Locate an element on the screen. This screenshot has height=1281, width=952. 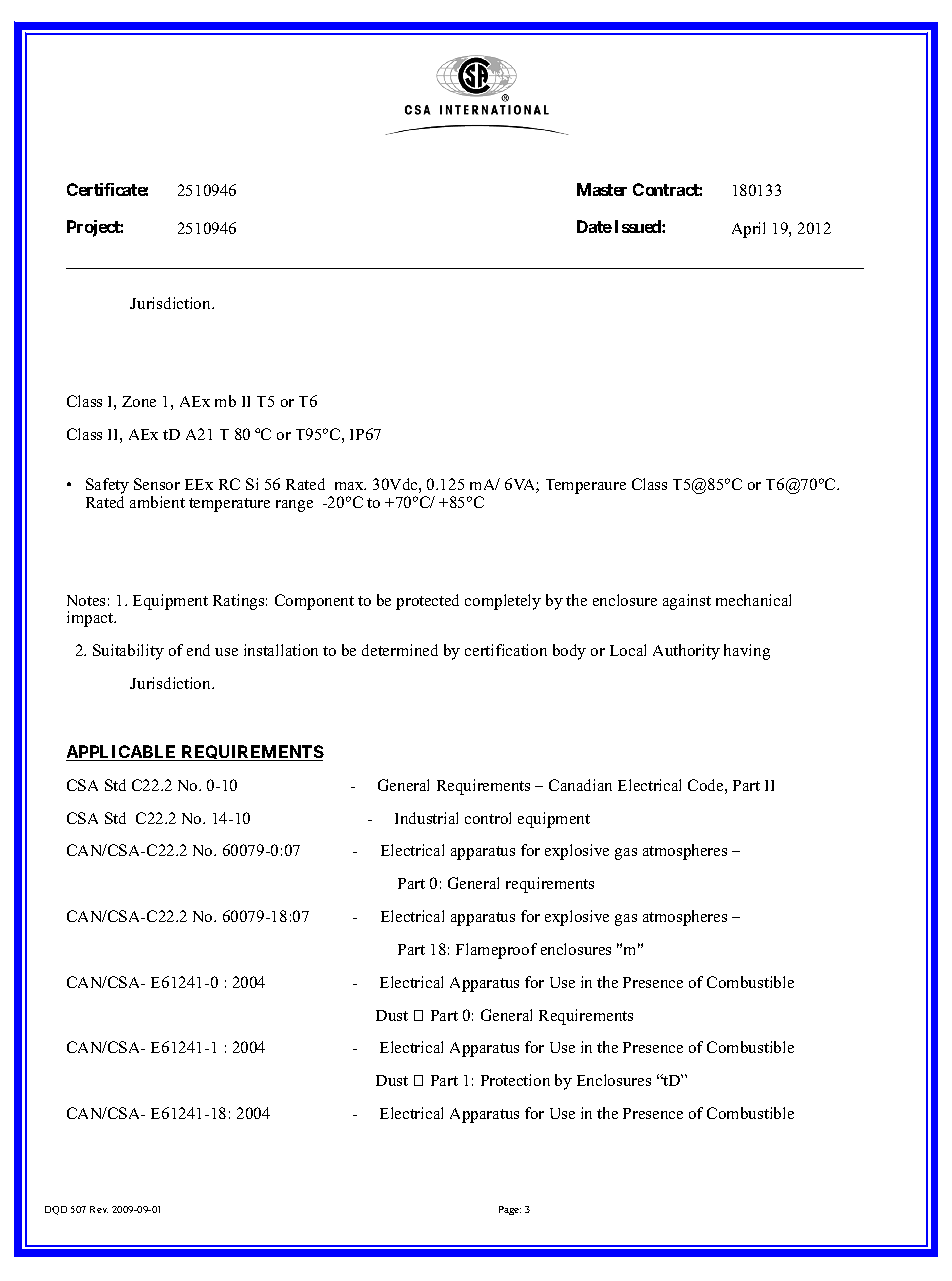
against is located at coordinates (687, 602).
